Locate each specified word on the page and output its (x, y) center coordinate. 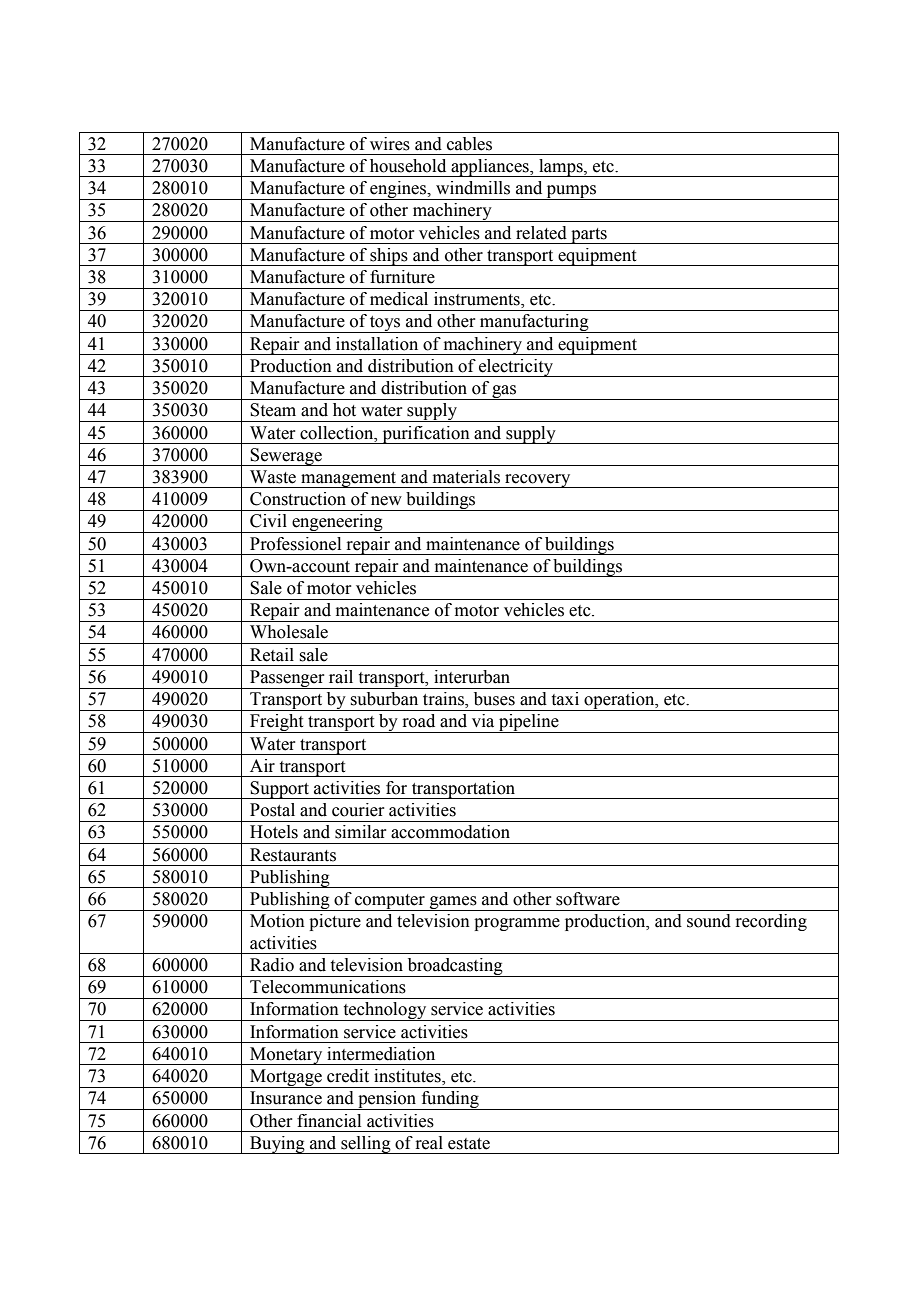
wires (390, 144)
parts (589, 236)
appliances (490, 168)
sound (709, 921)
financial (329, 1121)
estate (469, 1144)
